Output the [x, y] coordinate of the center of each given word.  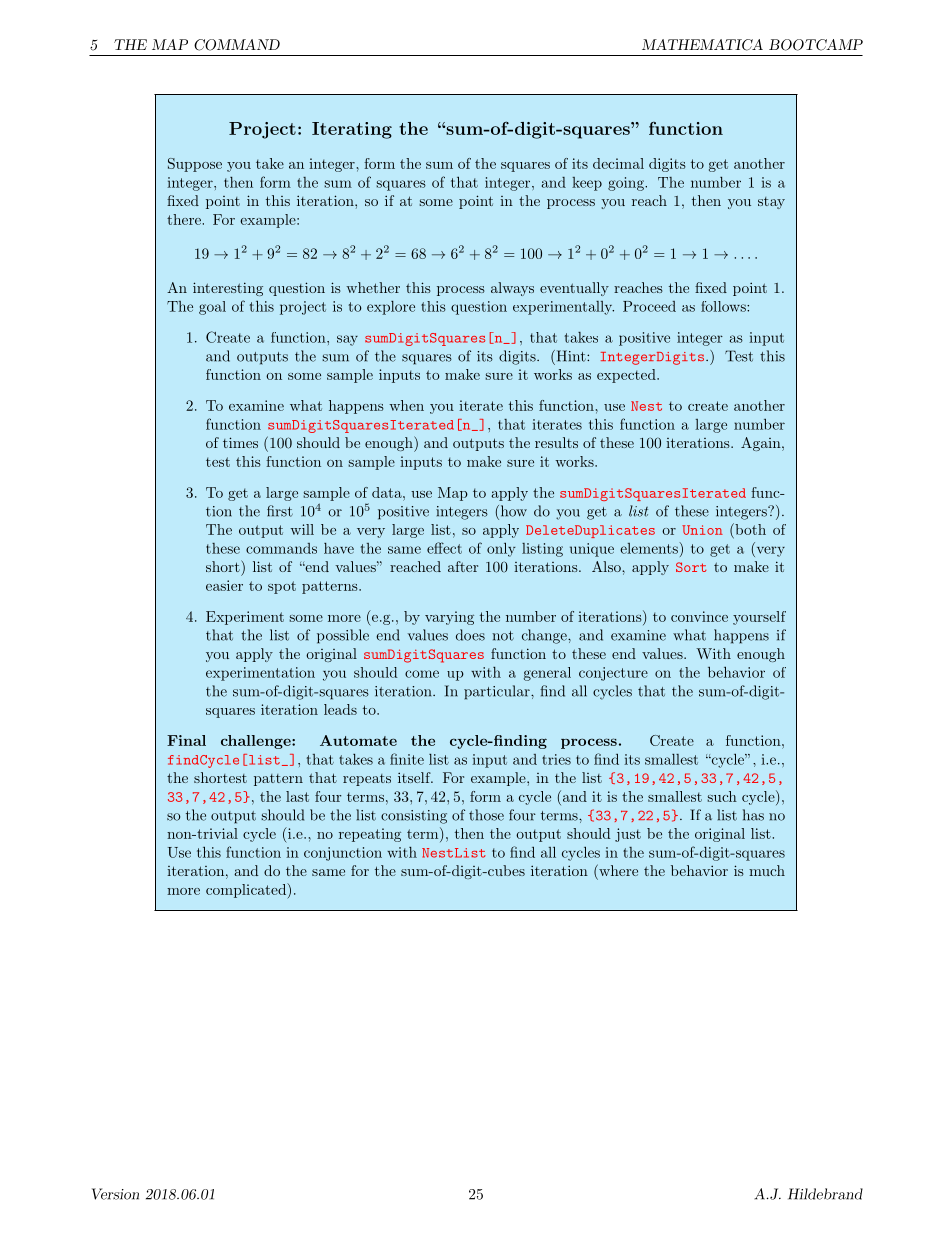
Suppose [195, 165]
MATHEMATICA [702, 45]
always [512, 289]
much [767, 870]
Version [115, 1194]
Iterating [352, 130]
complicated [247, 891]
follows [724, 306]
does [470, 635]
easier [224, 585]
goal [212, 308]
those [486, 815]
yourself [759, 618]
